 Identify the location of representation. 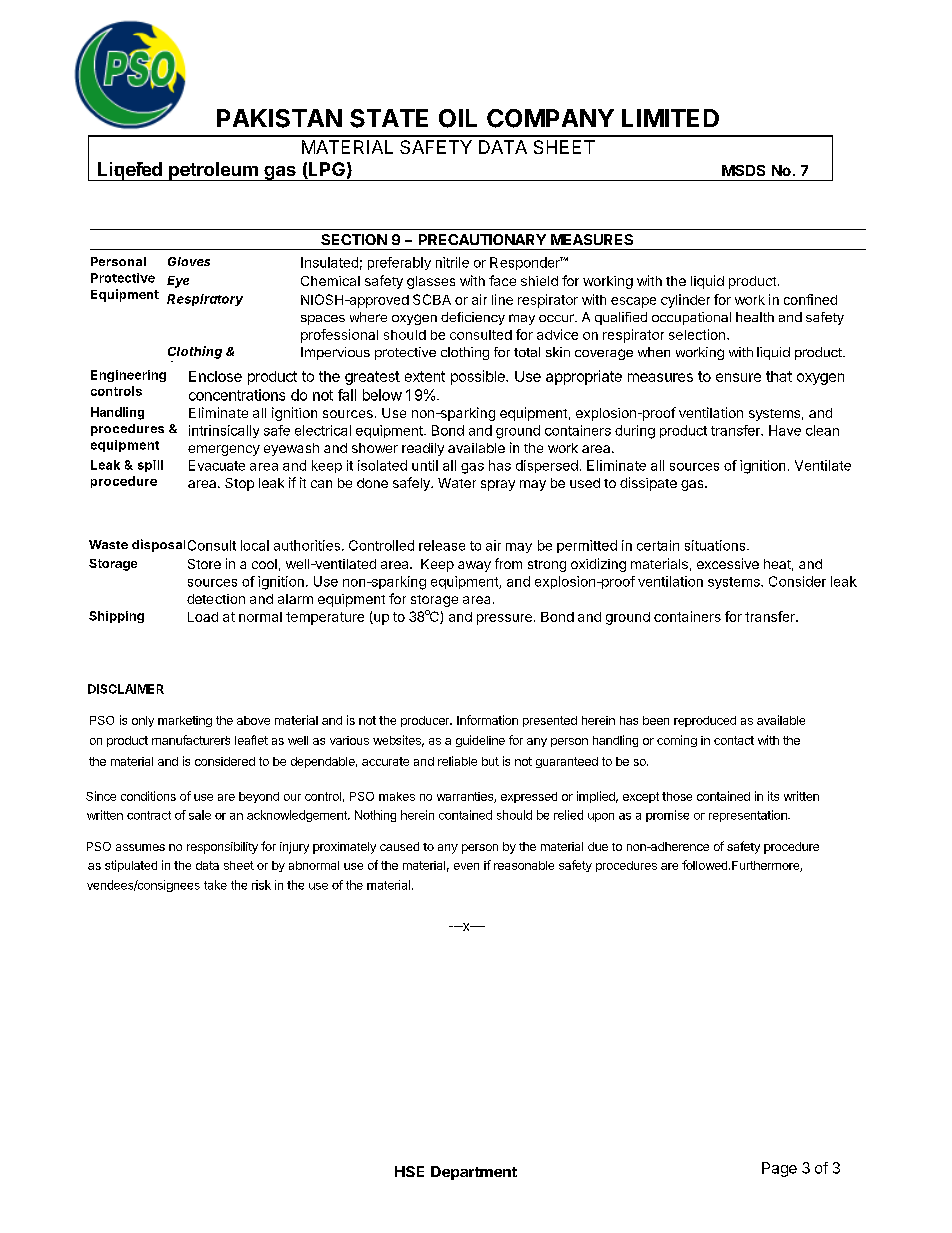
(749, 816).
